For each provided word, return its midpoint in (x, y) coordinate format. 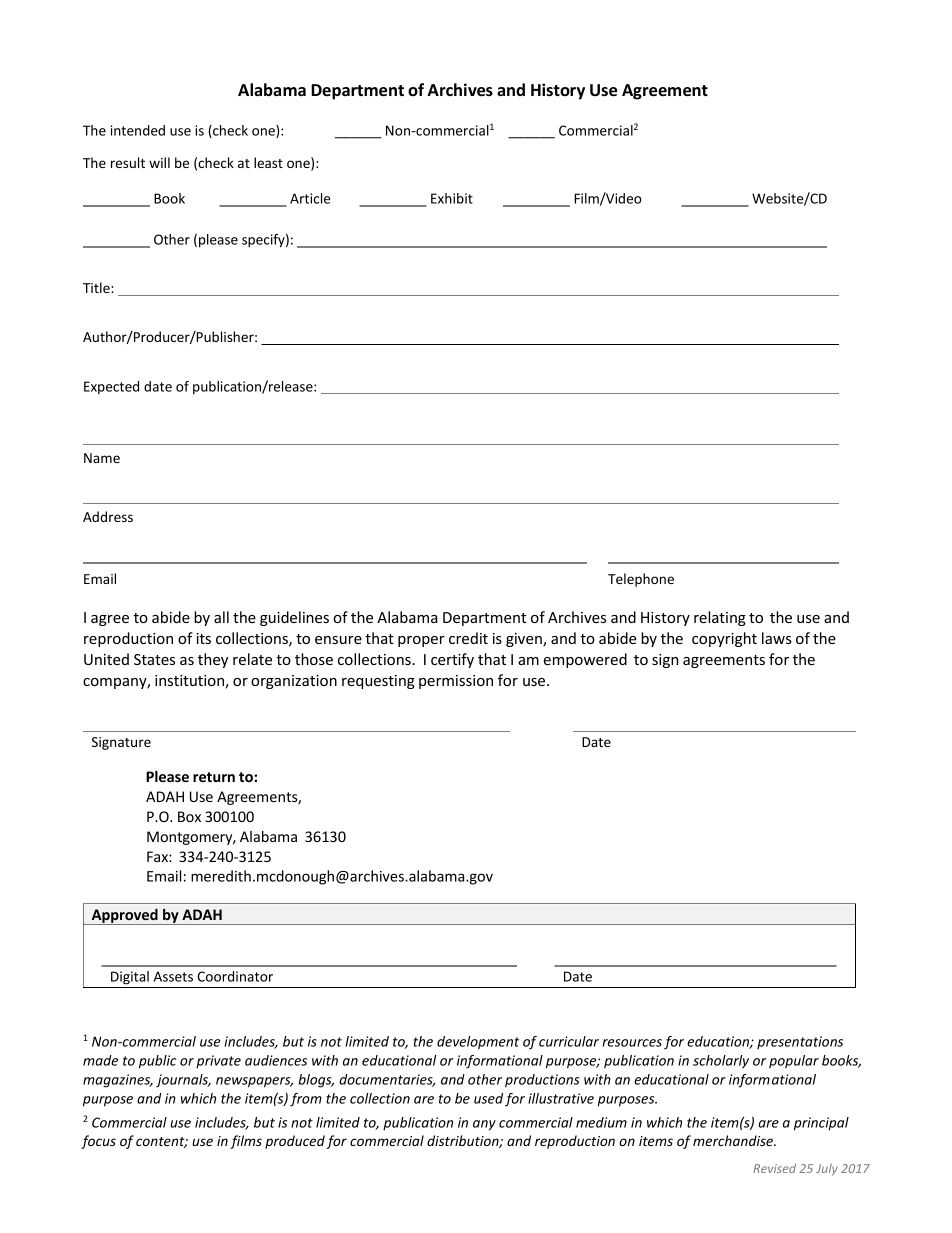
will (159, 162)
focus (98, 1142)
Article (310, 198)
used (488, 1098)
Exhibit (452, 198)
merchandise (734, 1140)
